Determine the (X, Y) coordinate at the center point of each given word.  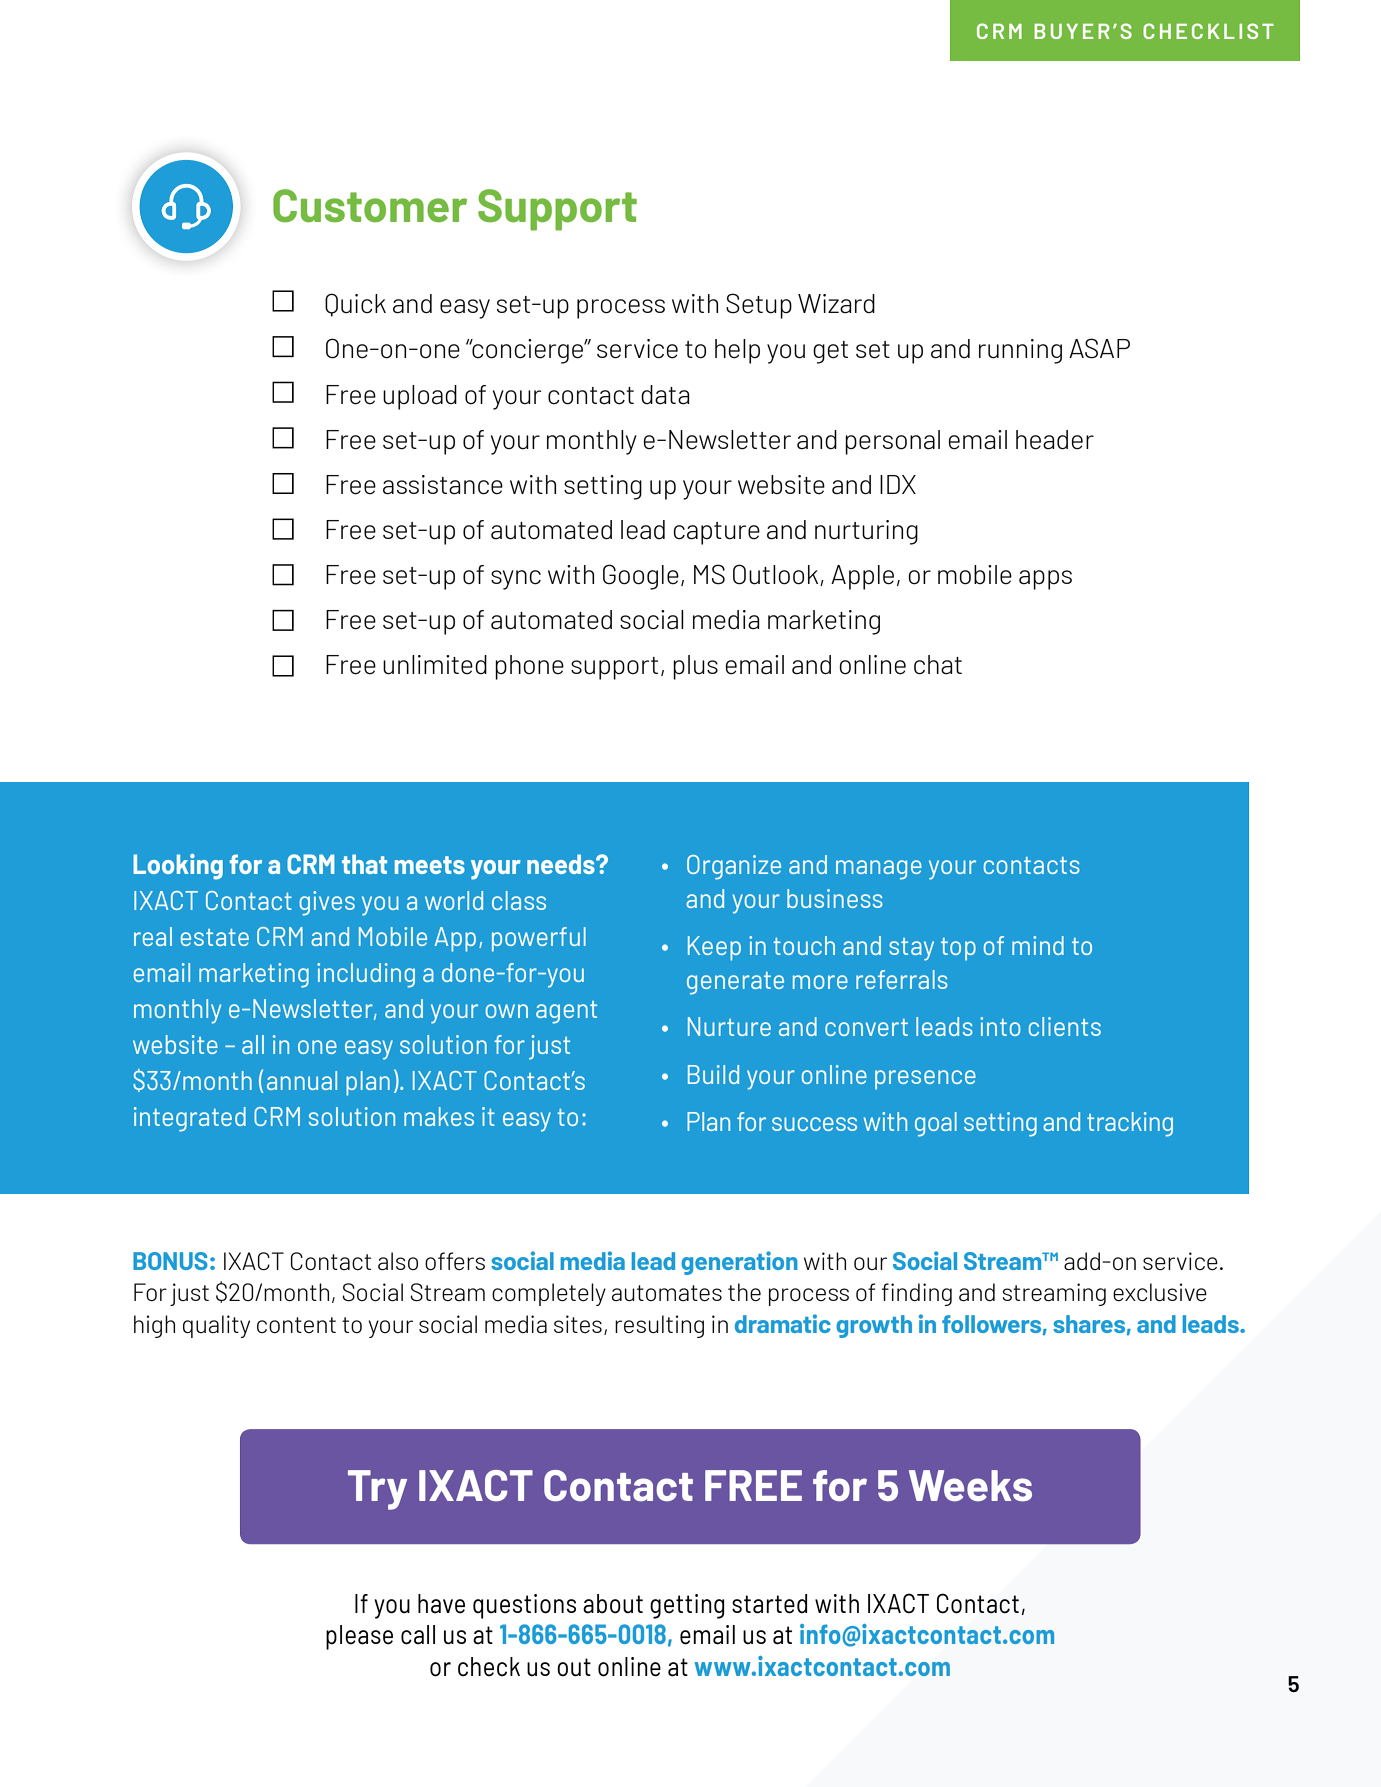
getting (687, 1606)
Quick (355, 305)
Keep (714, 948)
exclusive (1160, 1292)
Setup (759, 306)
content (296, 1325)
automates (667, 1293)
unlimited (435, 665)
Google (641, 577)
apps (1045, 580)
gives (327, 903)
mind (1038, 945)
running (1020, 351)
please (359, 1637)
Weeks (970, 1485)
